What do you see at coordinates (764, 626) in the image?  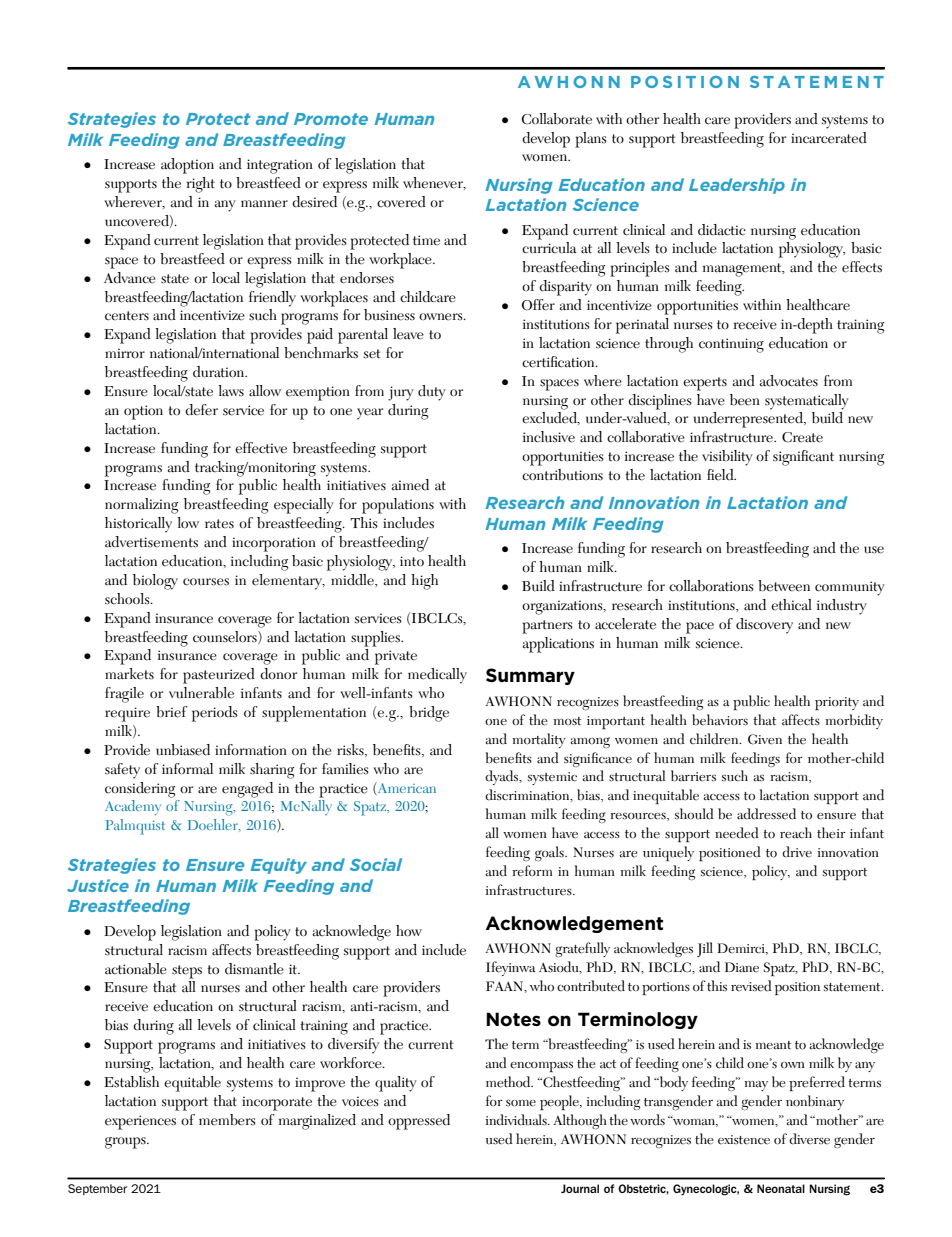 I see `discovery` at bounding box center [764, 626].
